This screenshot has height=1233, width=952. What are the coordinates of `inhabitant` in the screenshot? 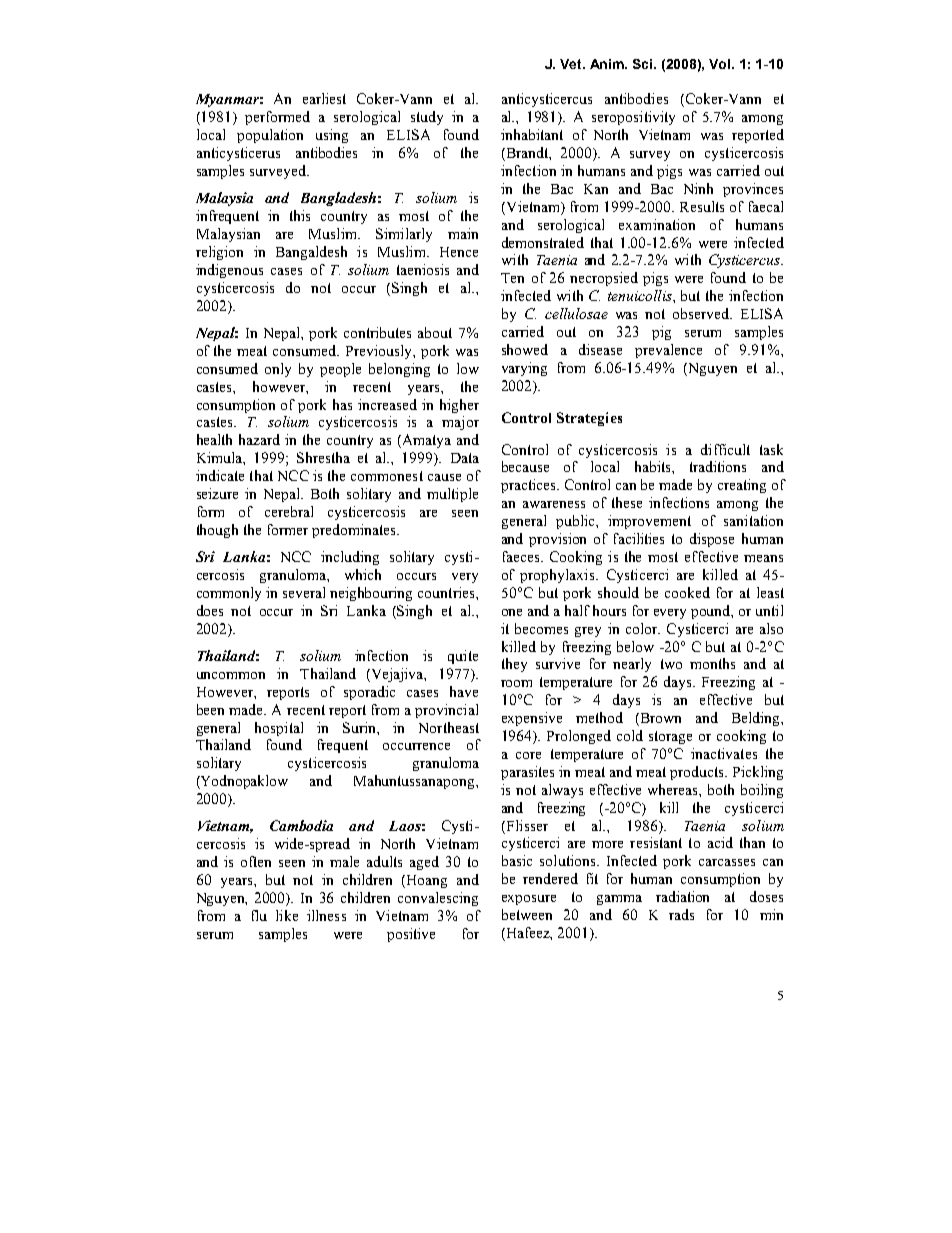 It's located at (532, 134).
